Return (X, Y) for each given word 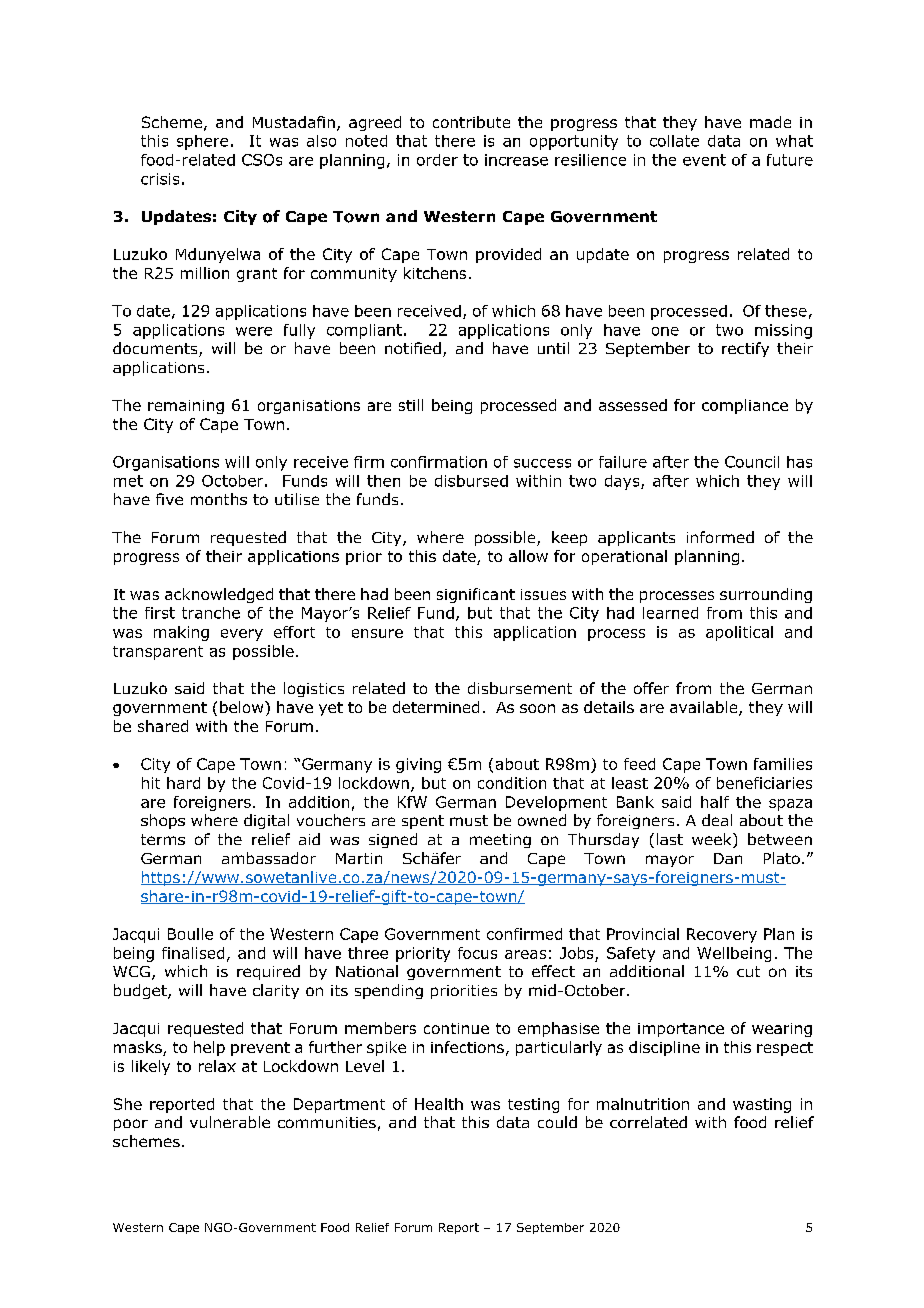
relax (217, 1066)
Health (439, 1104)
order (437, 160)
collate (674, 141)
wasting (762, 1105)
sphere (202, 142)
